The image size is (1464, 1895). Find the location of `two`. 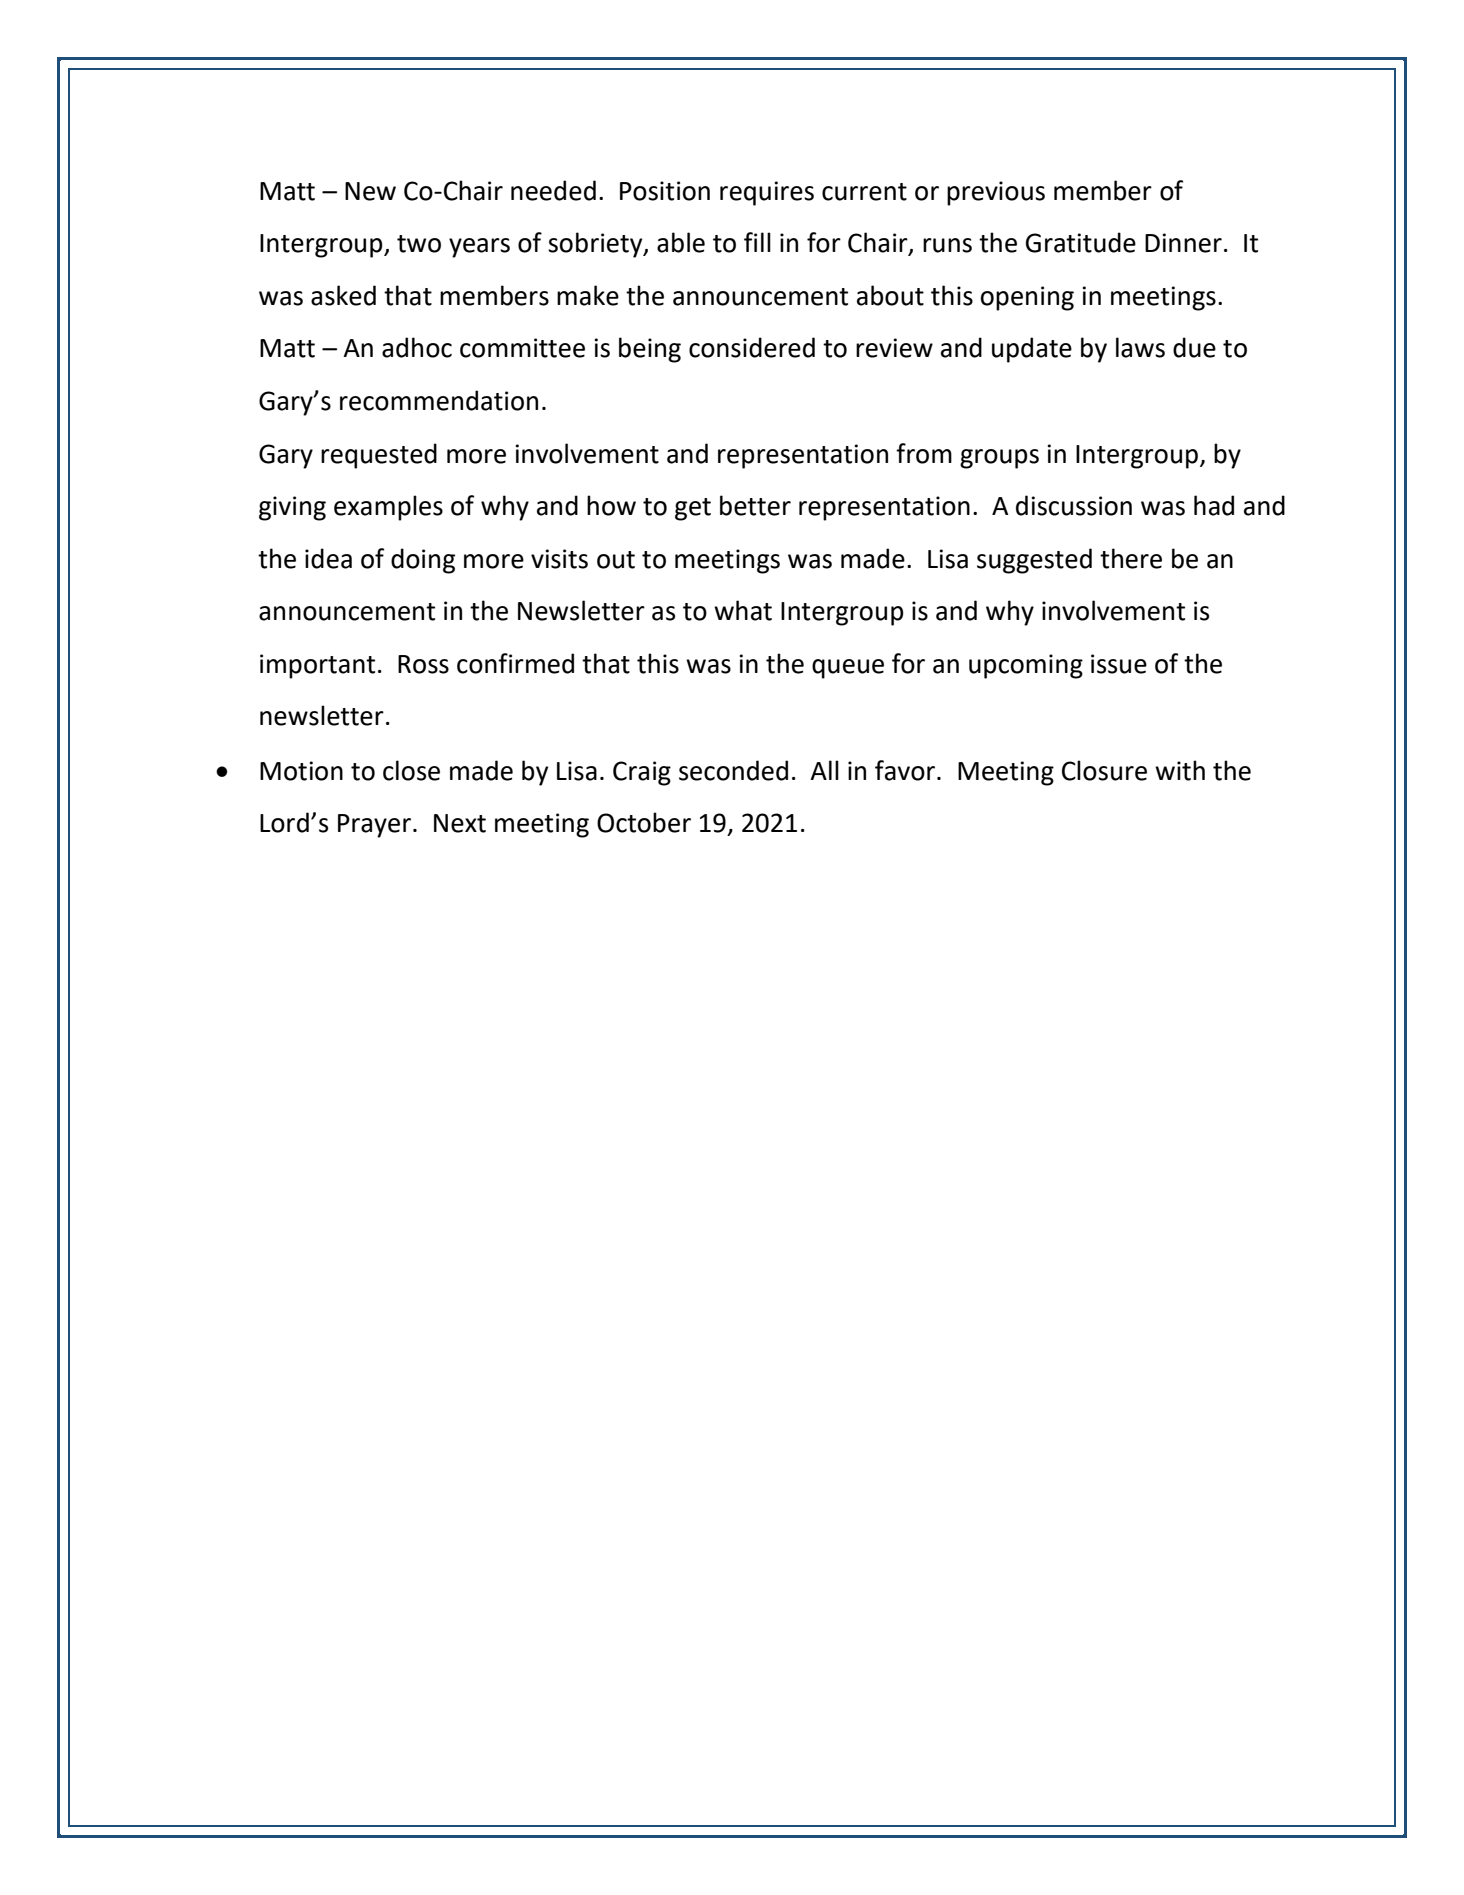

two is located at coordinates (419, 244).
